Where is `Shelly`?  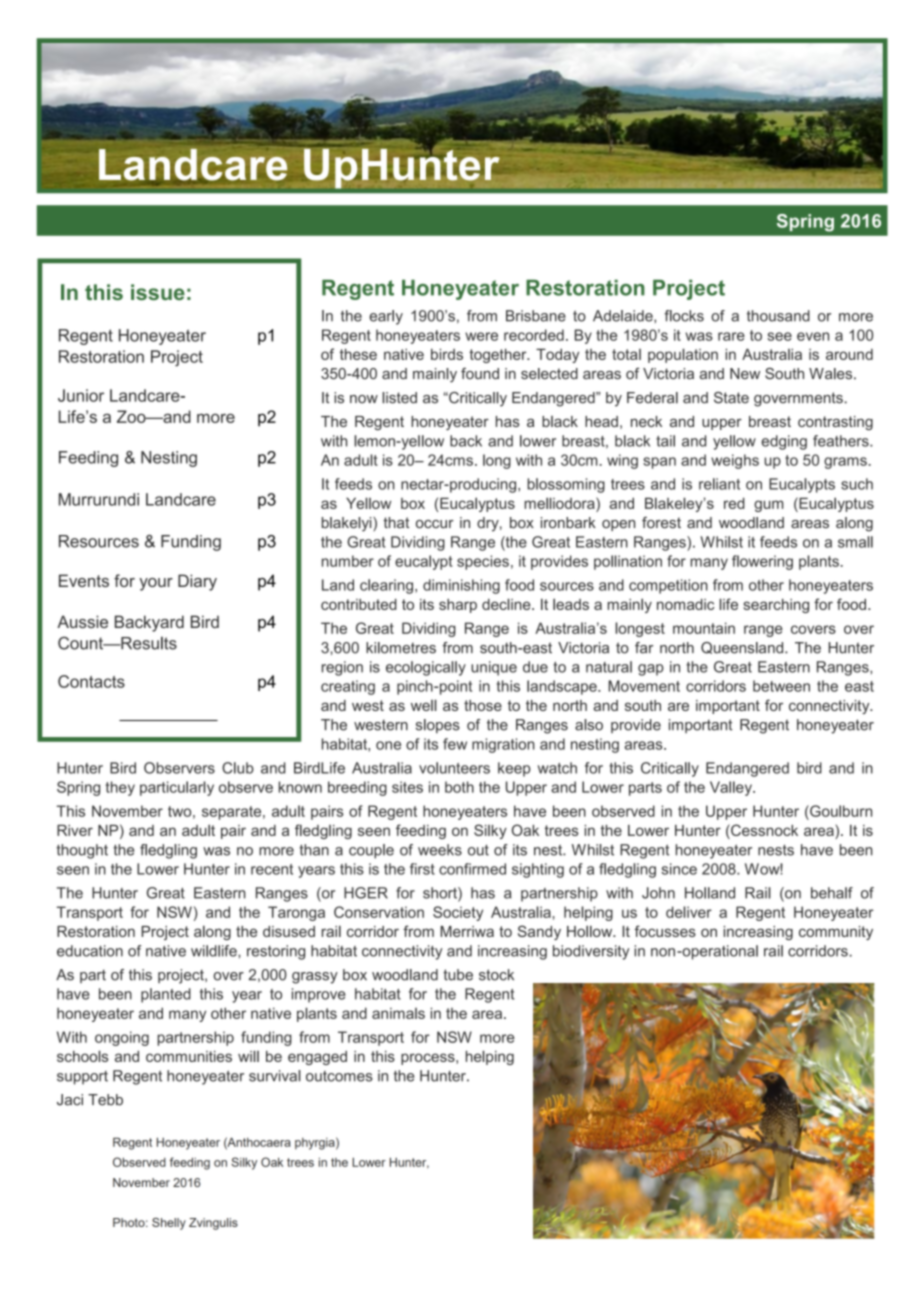
Shelly is located at coordinates (169, 1224).
